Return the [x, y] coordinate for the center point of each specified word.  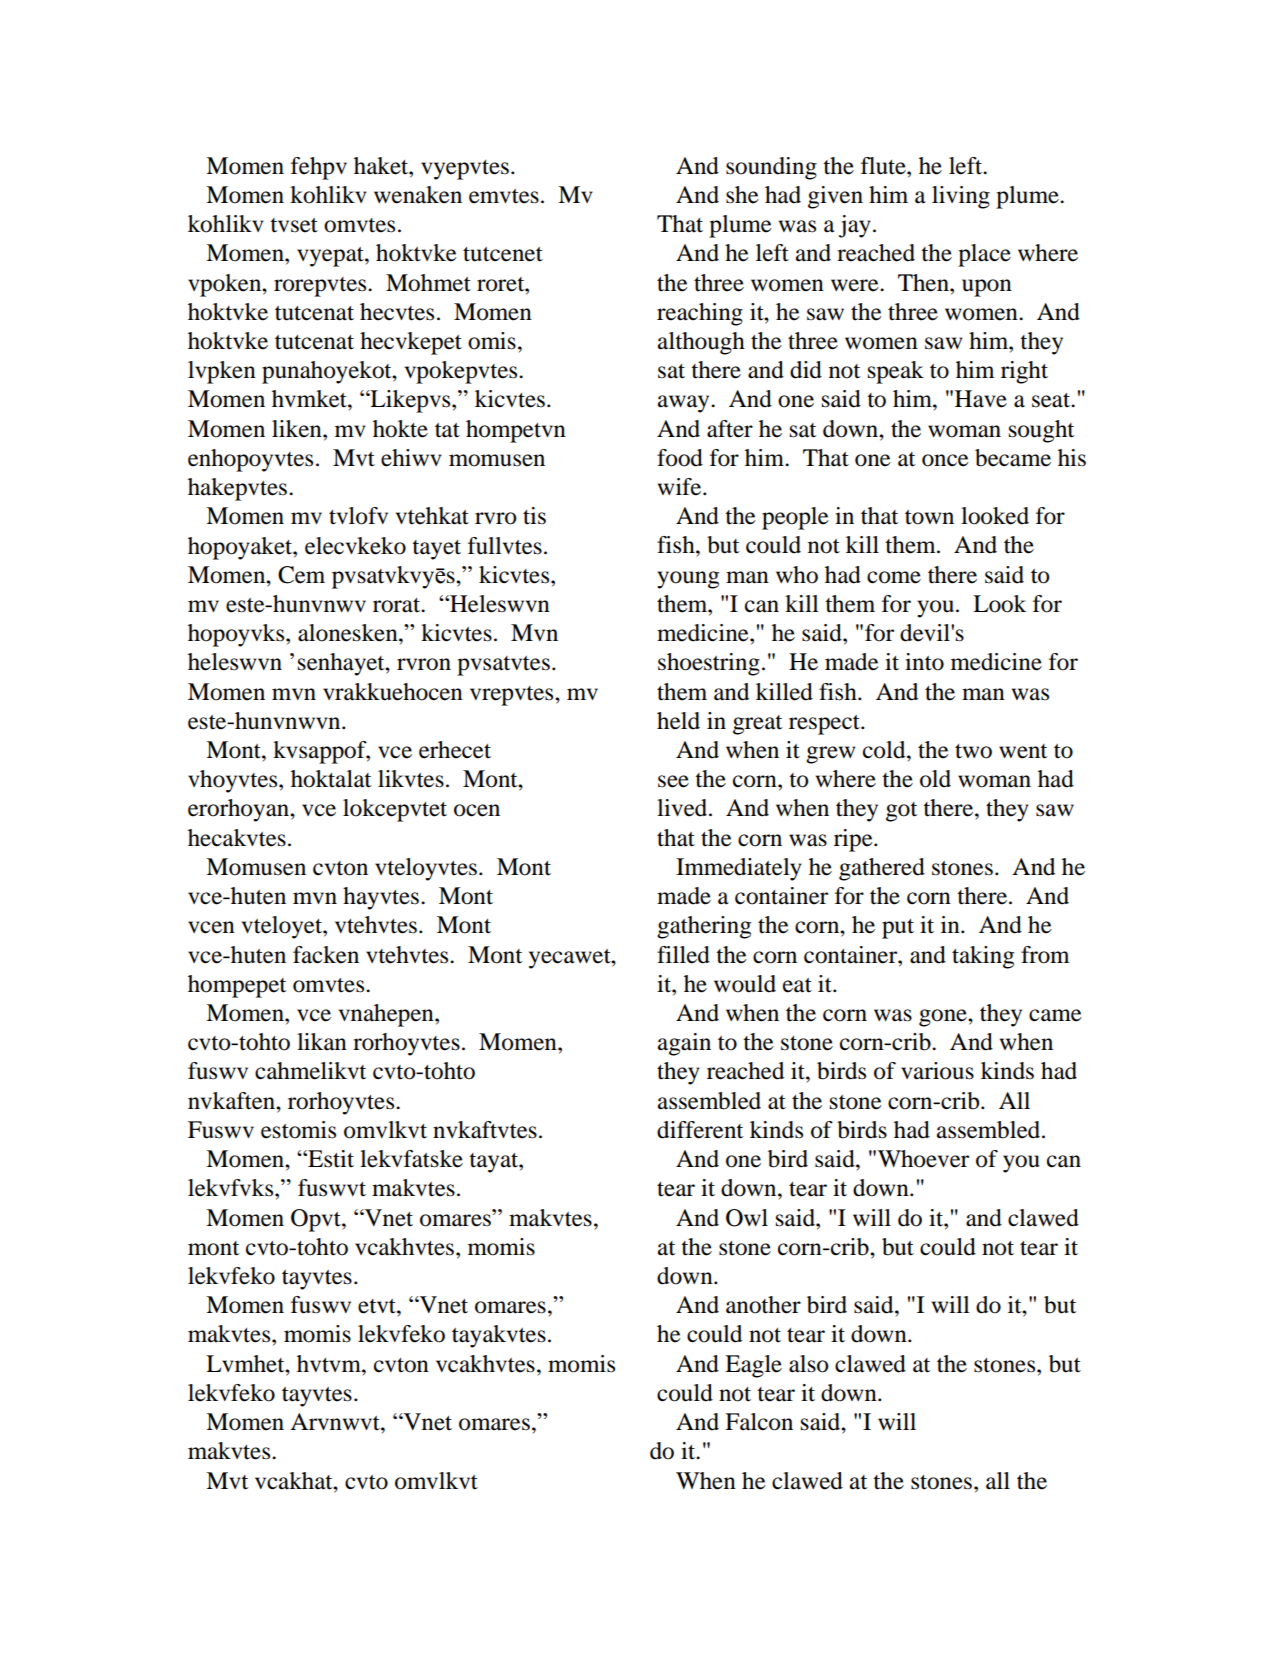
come [894, 577]
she [742, 195]
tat [447, 430]
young [688, 580]
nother [768, 1305]
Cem [301, 575]
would [745, 984]
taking [983, 957]
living [961, 197]
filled [683, 955]
